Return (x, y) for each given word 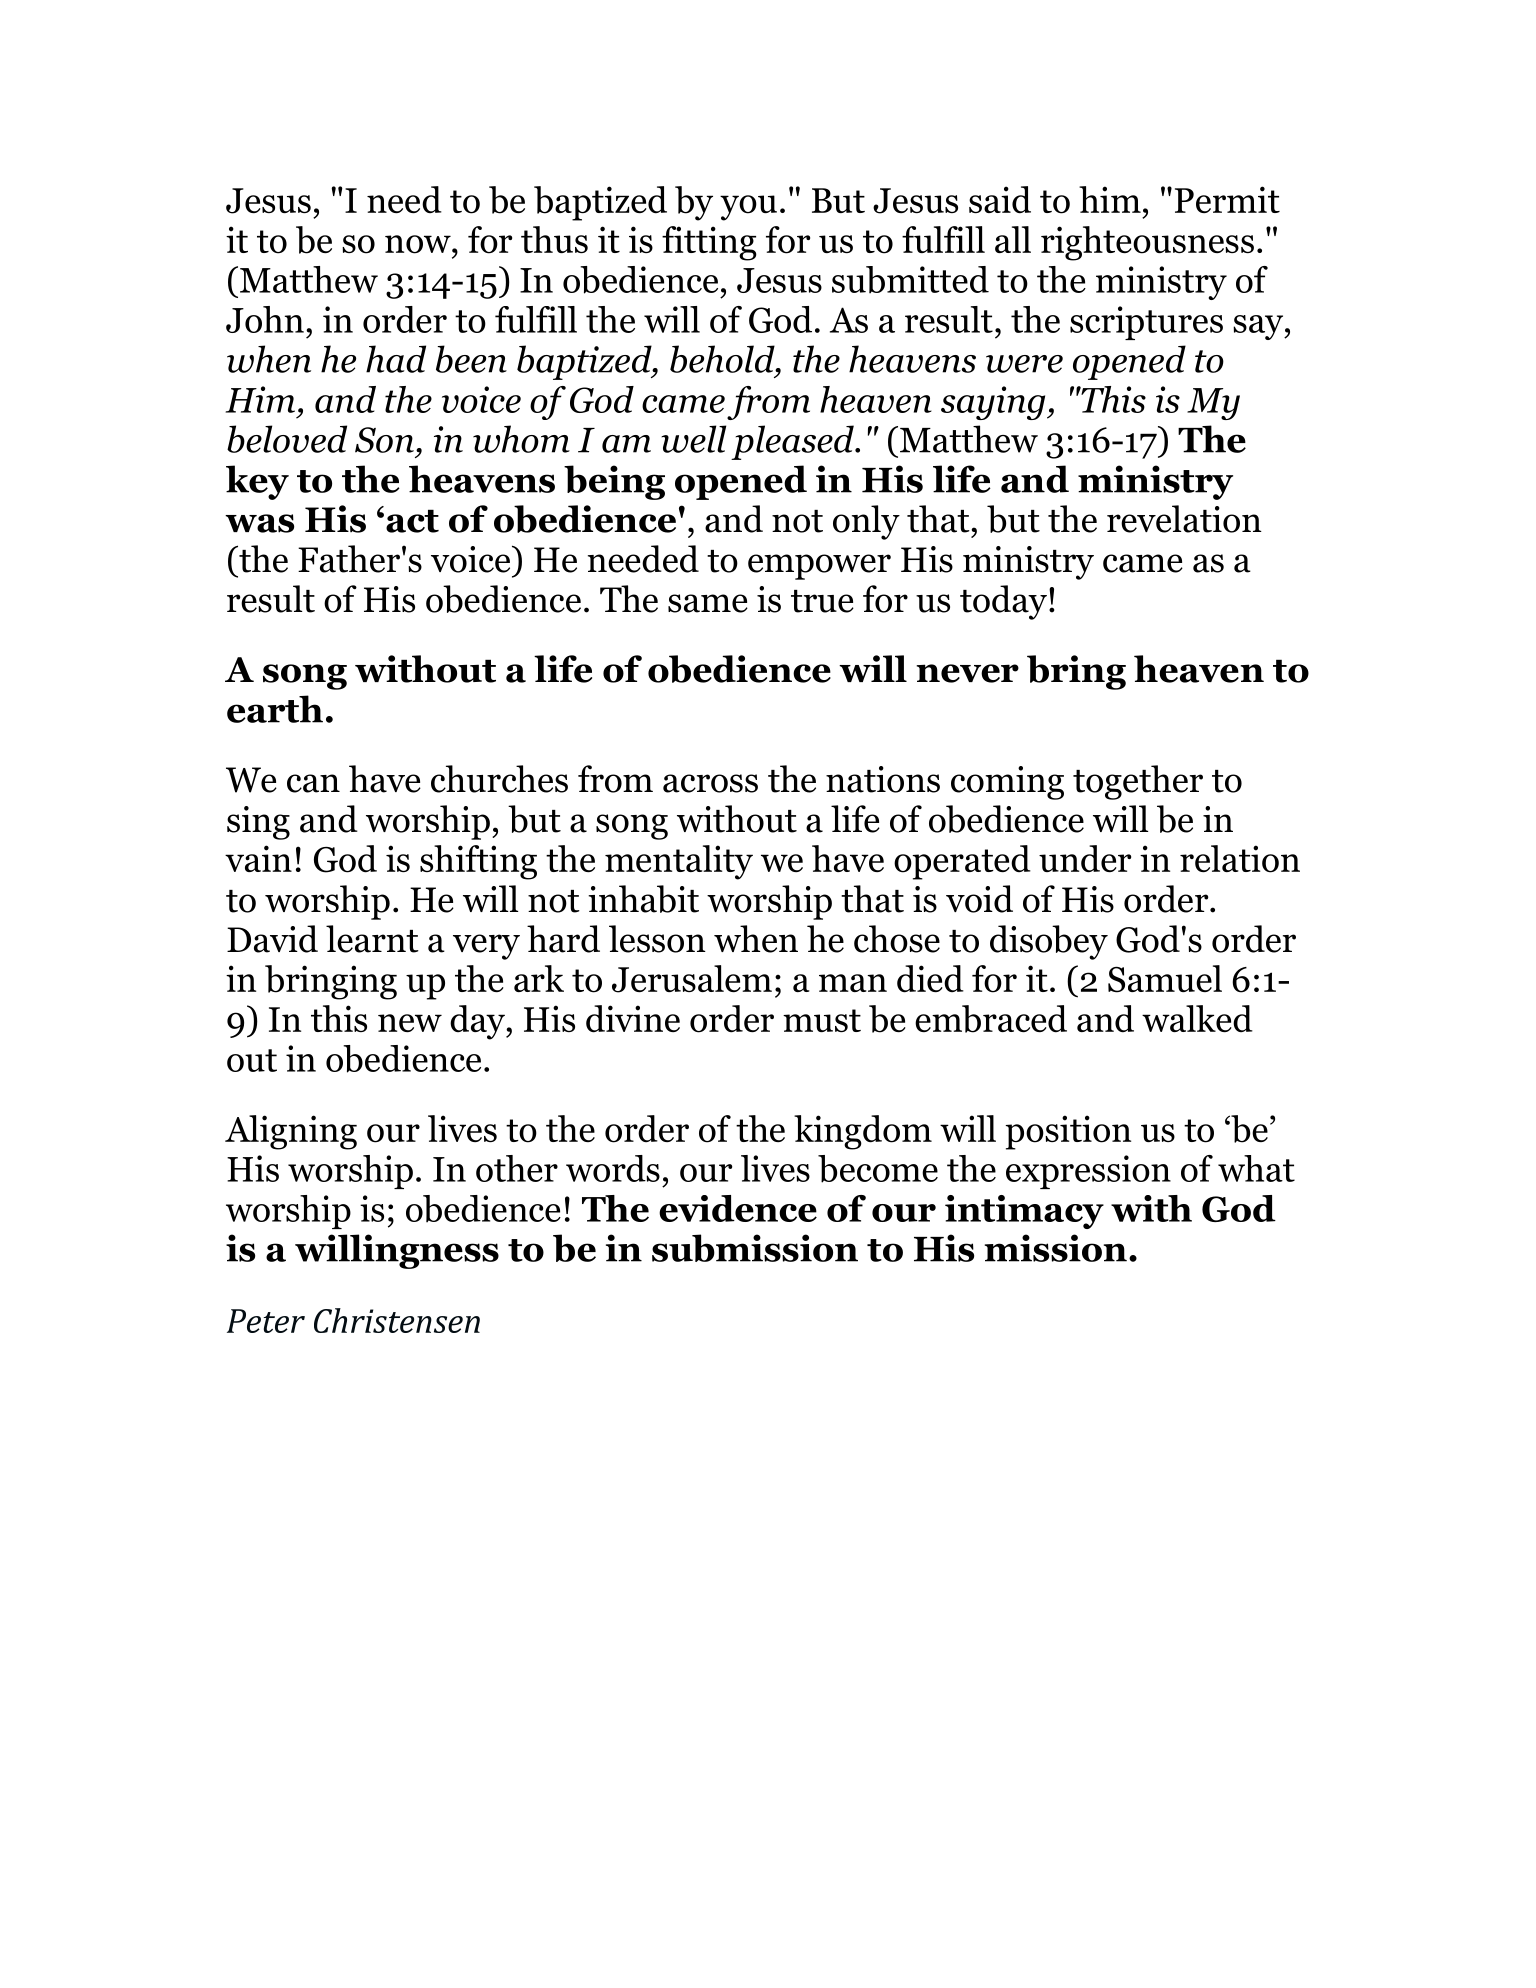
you (748, 208)
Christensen (397, 1320)
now (419, 244)
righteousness (1147, 243)
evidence (738, 1208)
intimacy (1024, 1212)
